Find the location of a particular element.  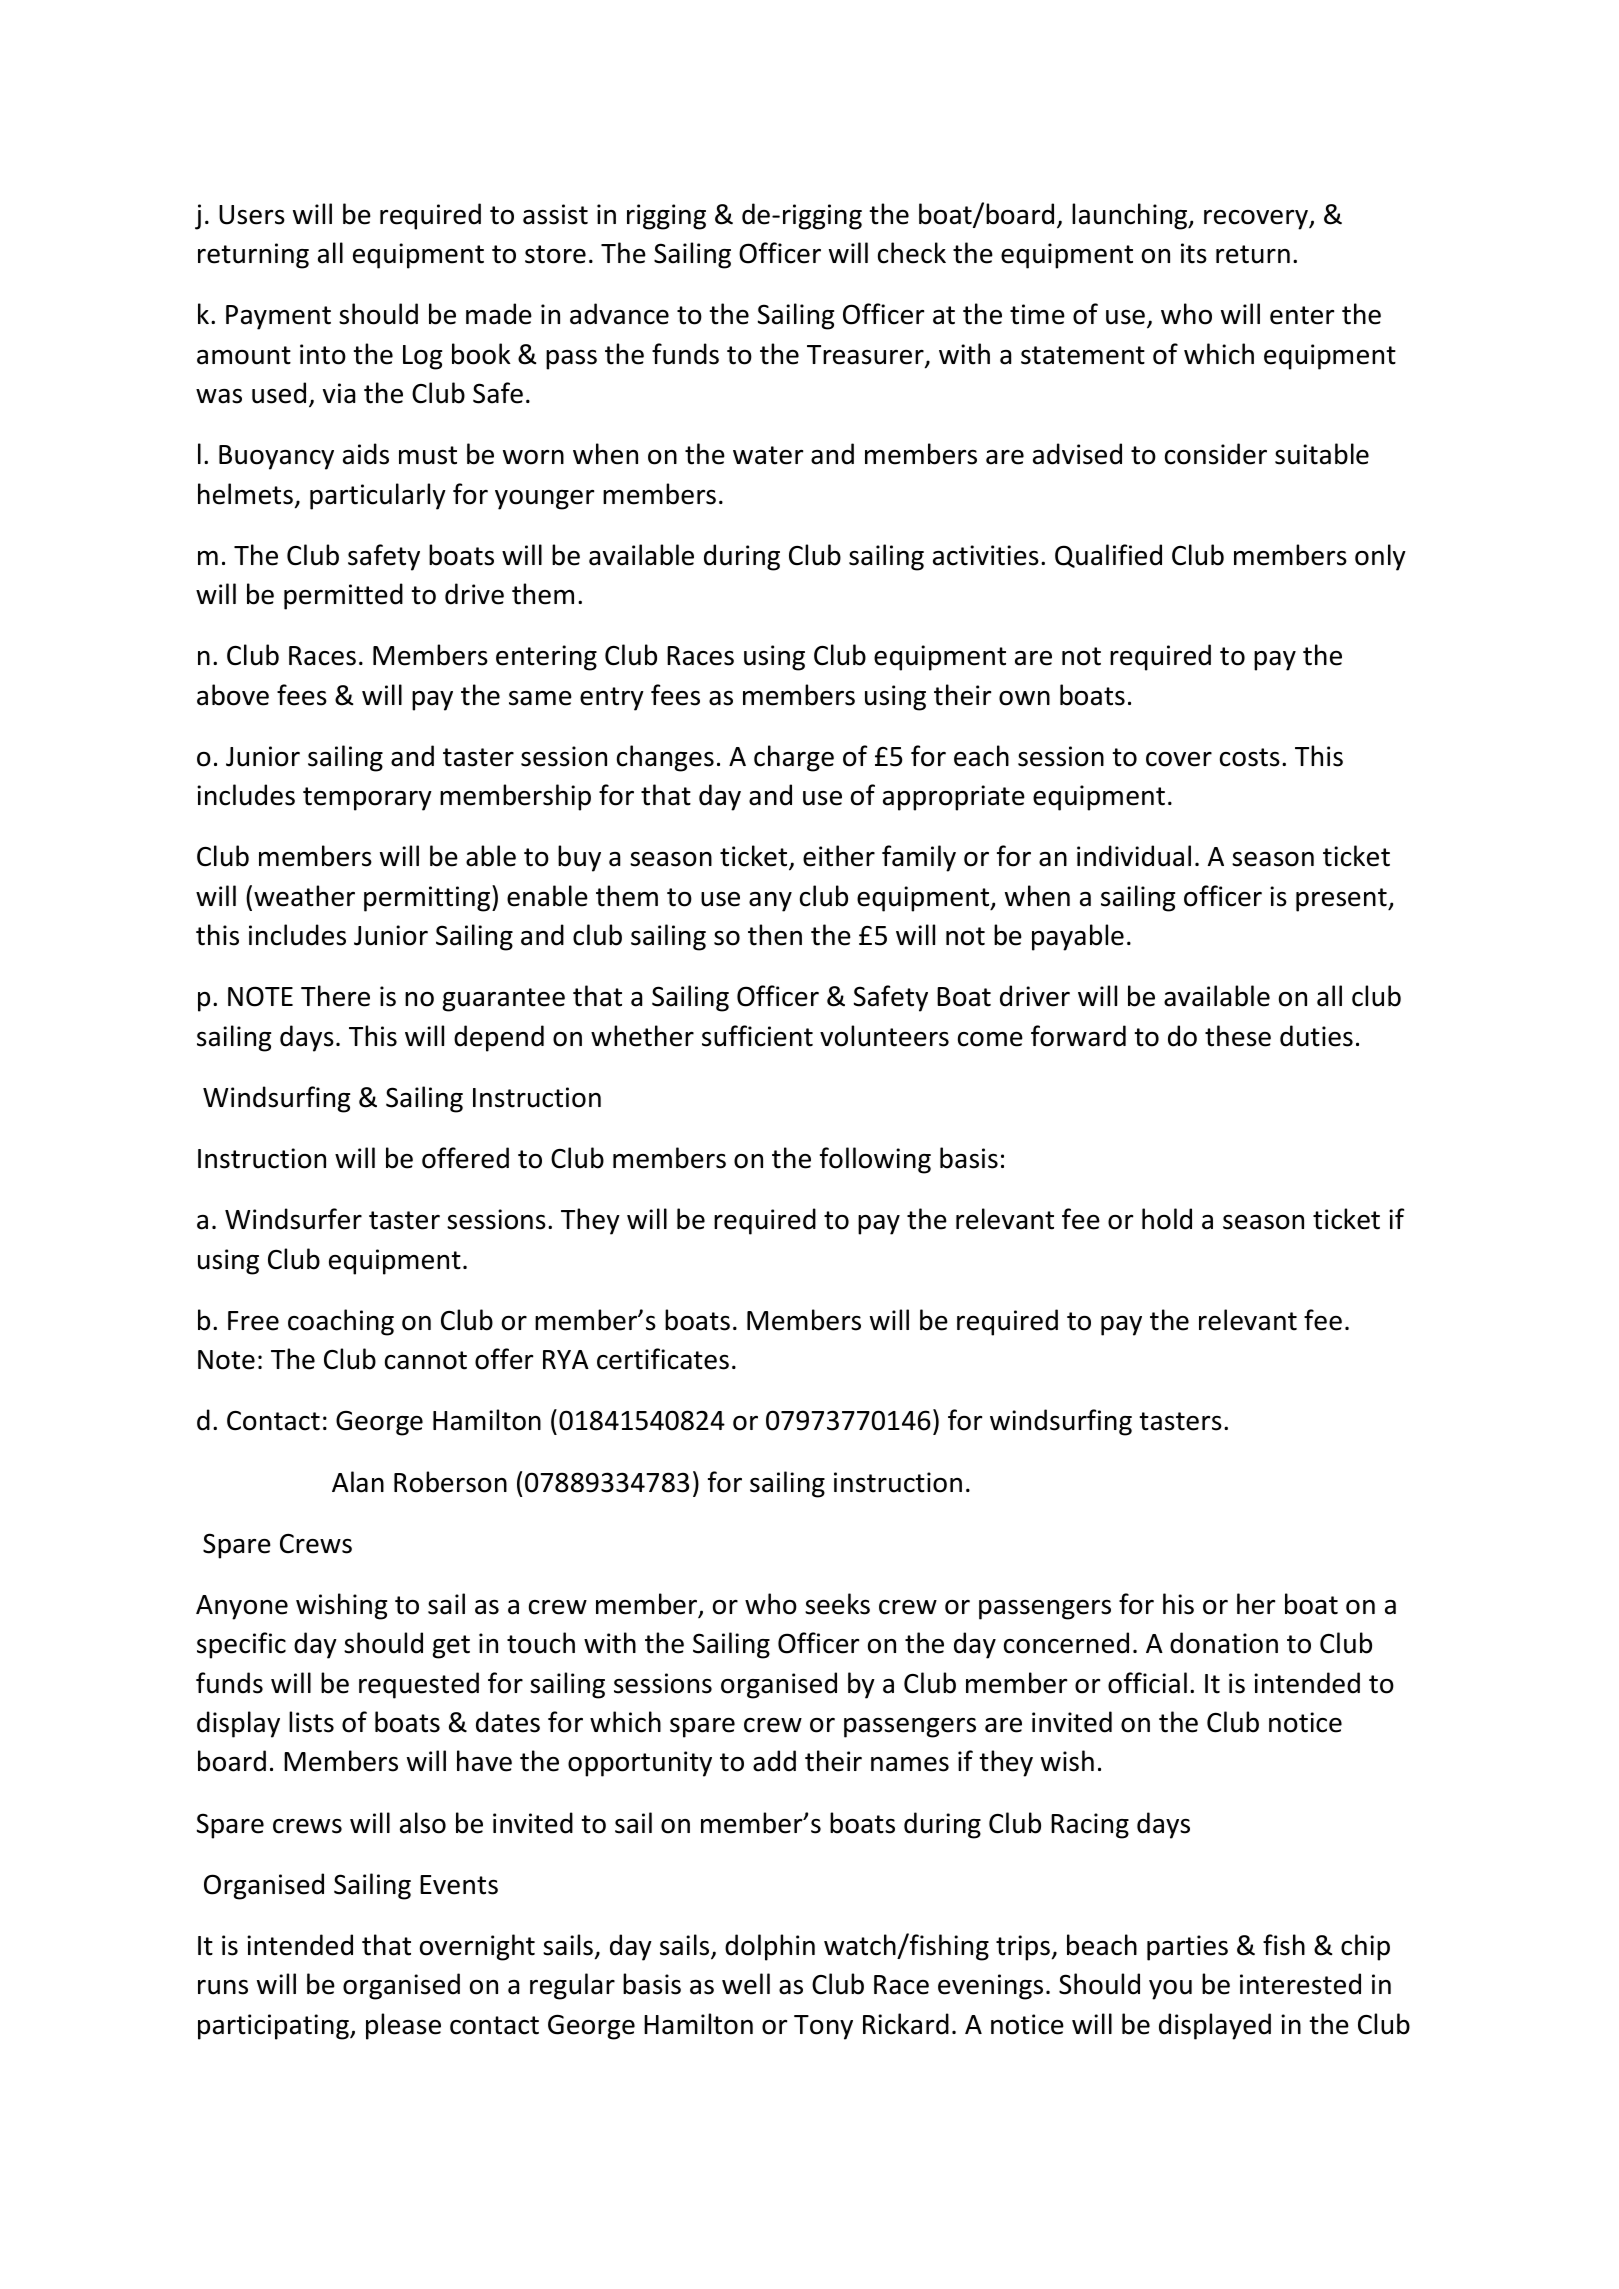

check is located at coordinates (912, 253).
